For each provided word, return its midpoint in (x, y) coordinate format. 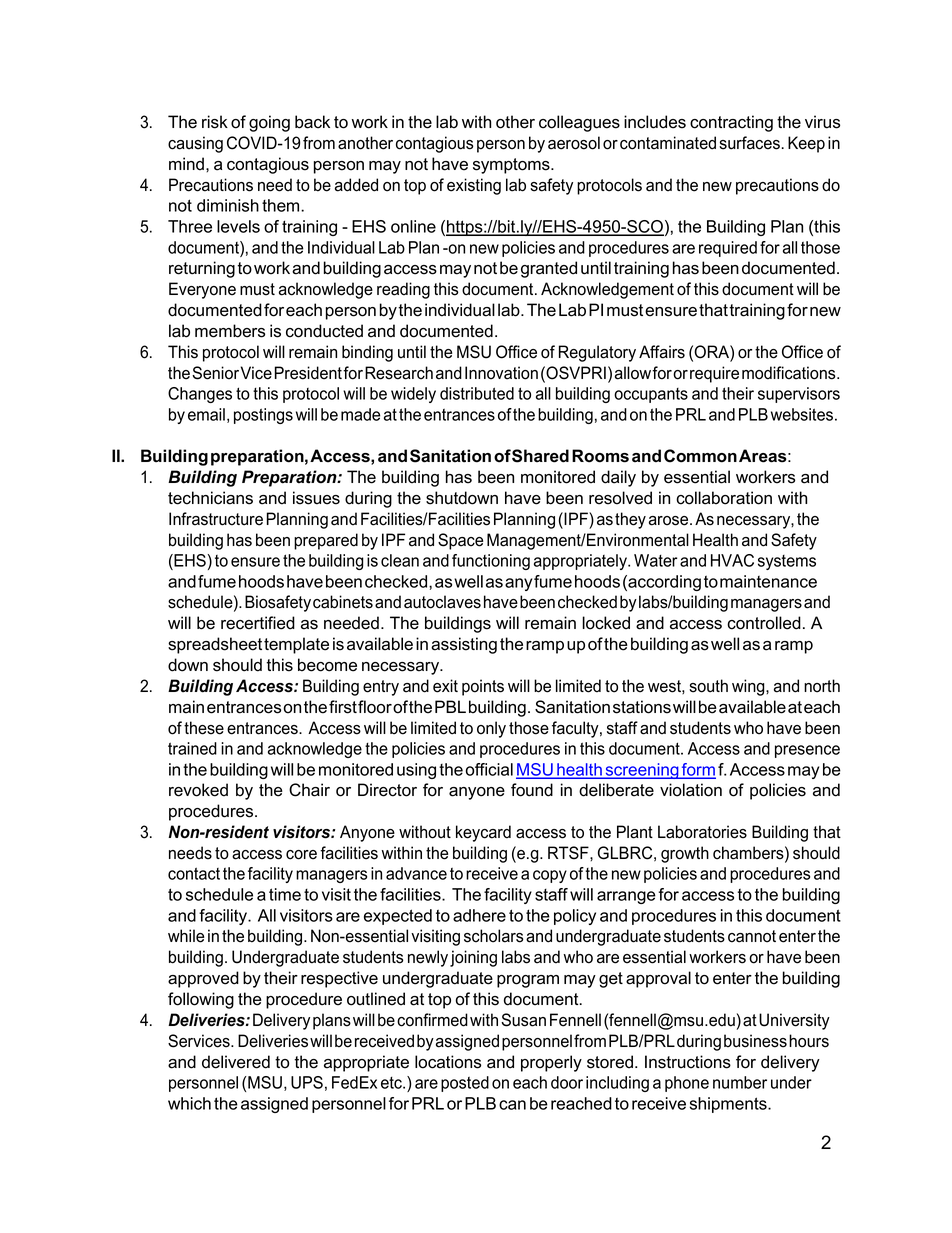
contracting (731, 123)
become (327, 665)
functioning (491, 562)
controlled (764, 623)
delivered (236, 1062)
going (269, 123)
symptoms (512, 166)
